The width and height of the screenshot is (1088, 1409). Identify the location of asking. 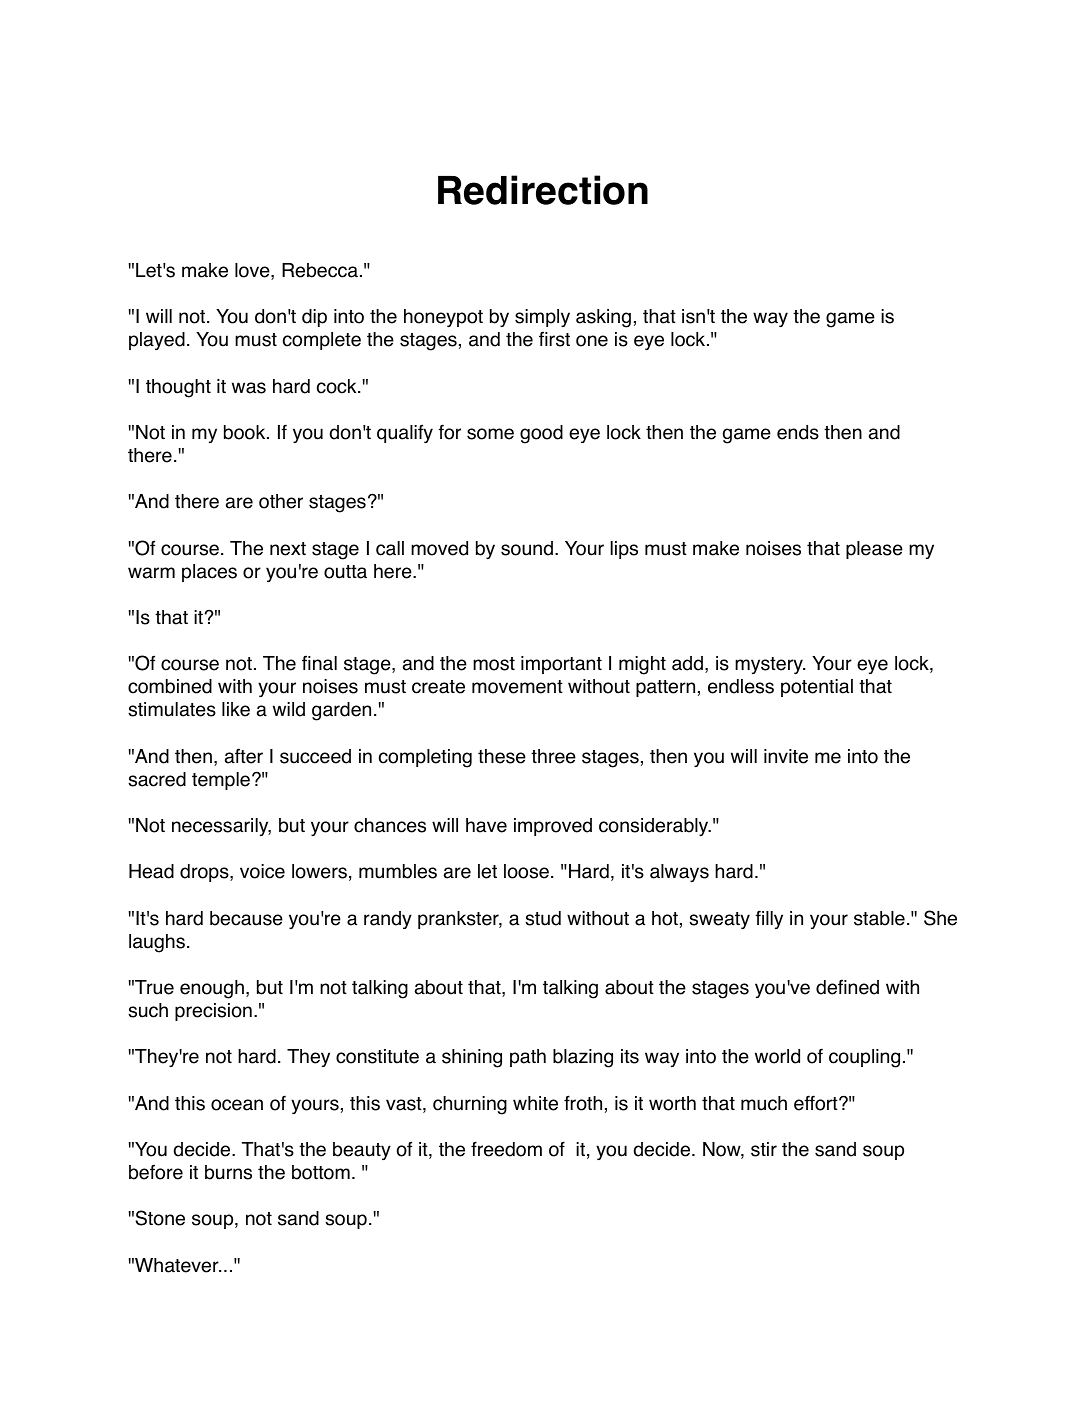
(603, 318).
